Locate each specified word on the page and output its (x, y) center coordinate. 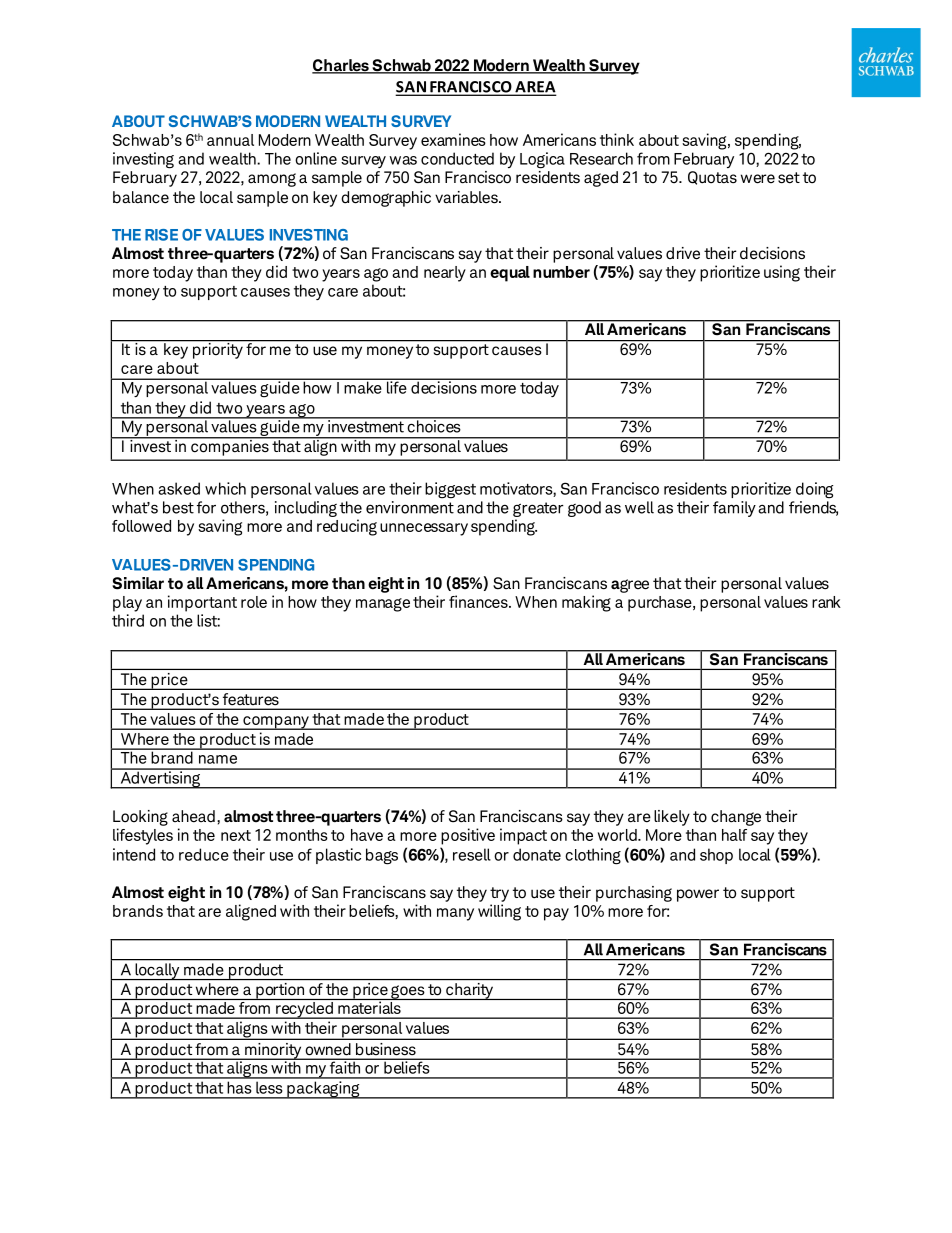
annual (230, 140)
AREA (534, 88)
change (736, 818)
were (758, 179)
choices (434, 425)
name (218, 759)
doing (814, 490)
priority (217, 349)
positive (468, 836)
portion (280, 991)
